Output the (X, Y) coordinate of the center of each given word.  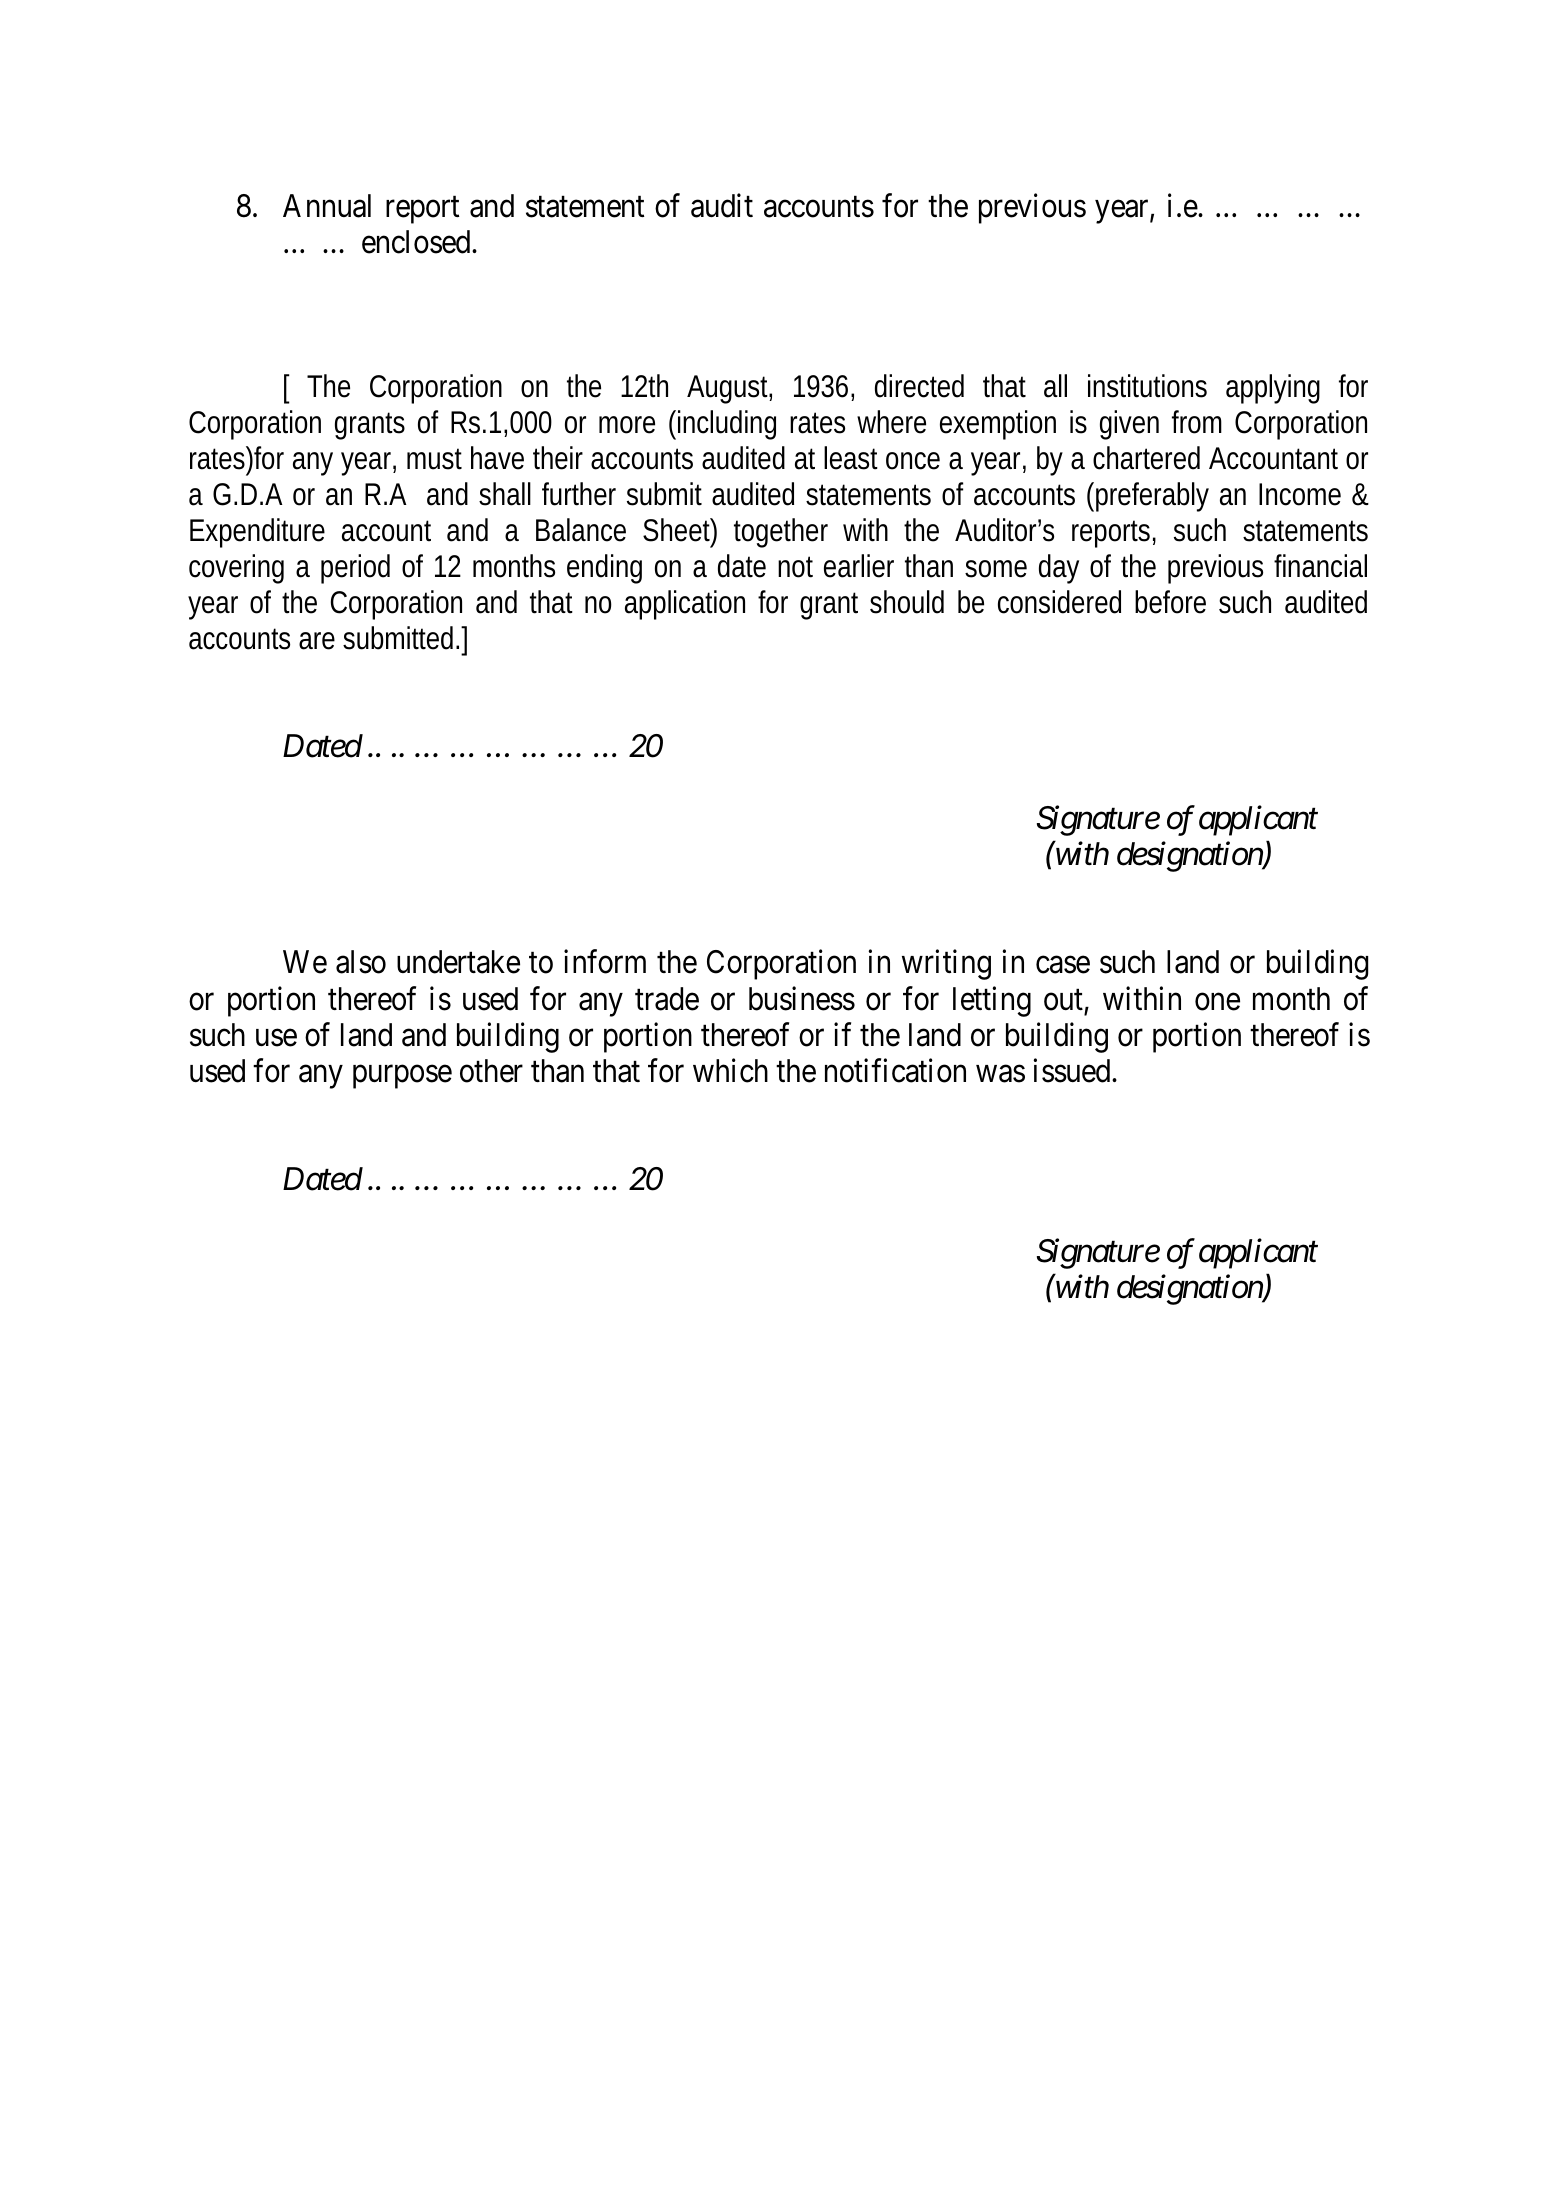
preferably (1152, 497)
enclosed (417, 242)
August (729, 389)
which (730, 1070)
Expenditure (257, 533)
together (781, 533)
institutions (1147, 386)
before (1170, 602)
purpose (402, 1077)
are (317, 641)
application (685, 605)
